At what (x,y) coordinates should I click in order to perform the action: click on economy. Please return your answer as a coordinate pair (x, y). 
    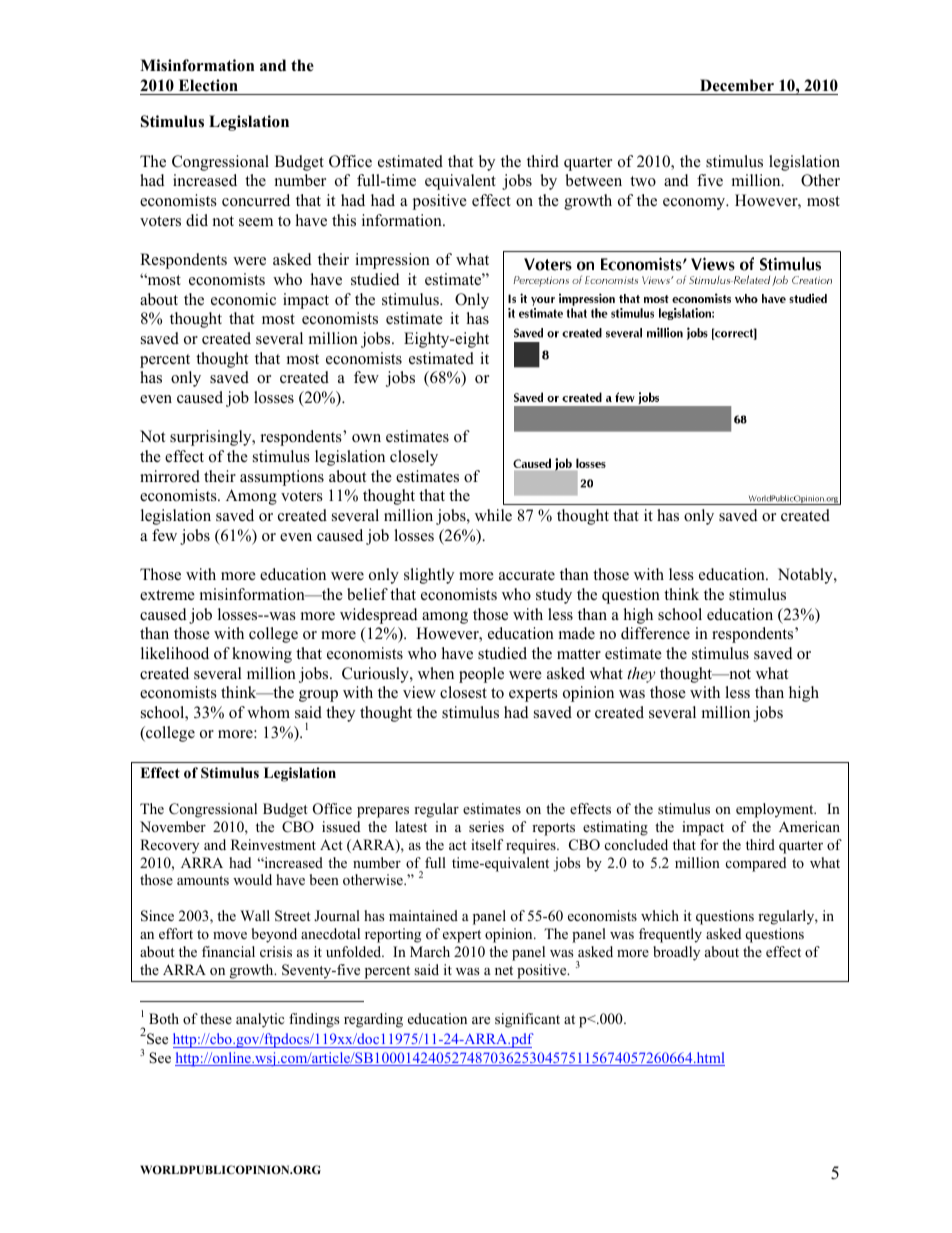
    Looking at the image, I should click on (695, 204).
